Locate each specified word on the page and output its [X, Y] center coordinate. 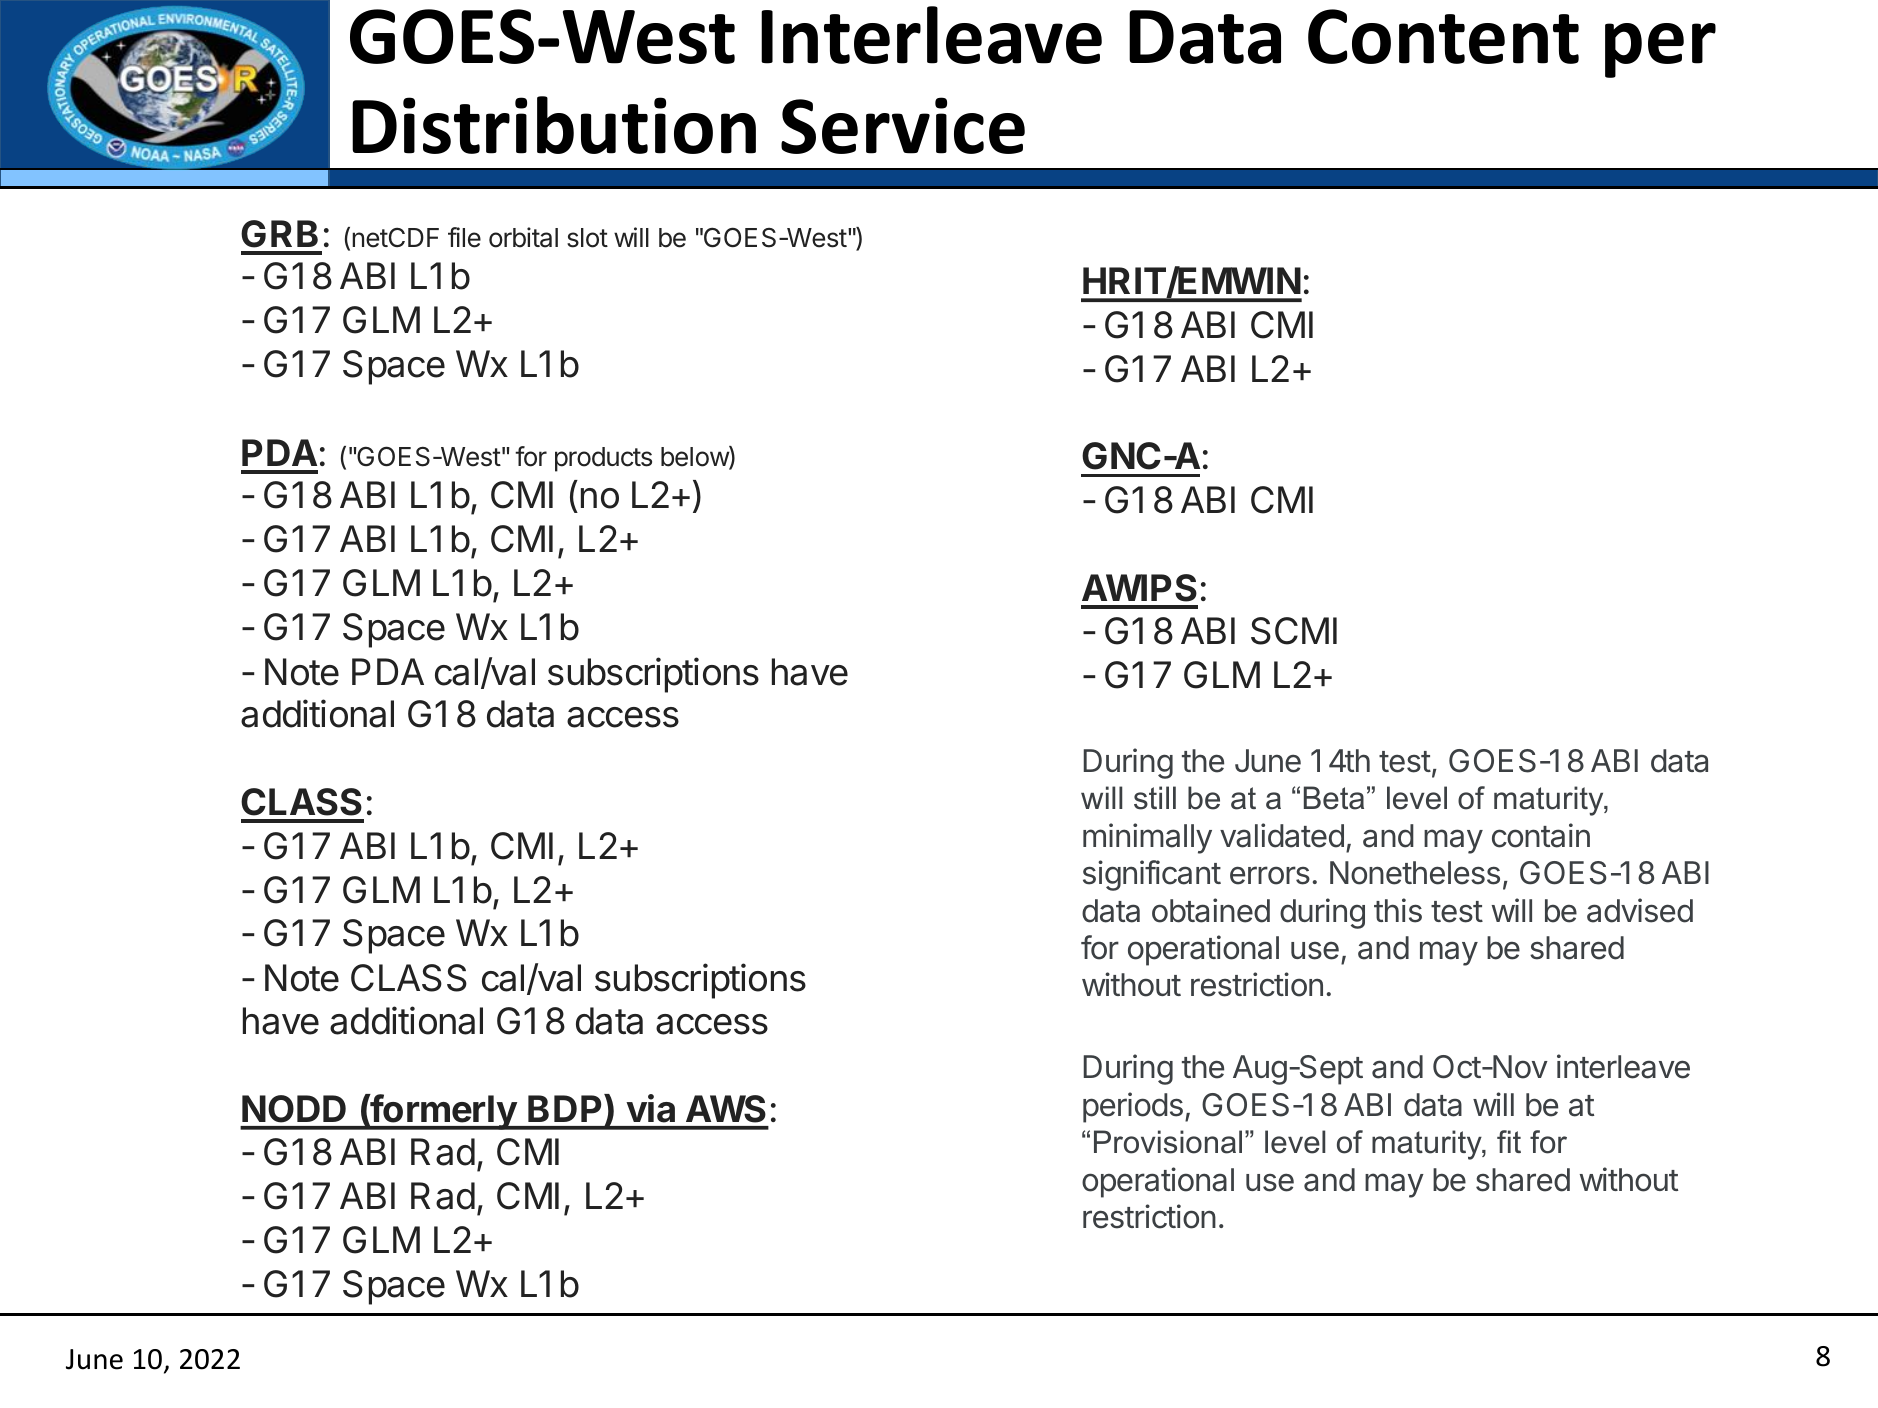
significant [1152, 875]
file [464, 237]
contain [1541, 835]
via [651, 1108]
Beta [1334, 798]
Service [903, 125]
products [603, 459]
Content [1443, 36]
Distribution [554, 125]
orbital [523, 237]
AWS [726, 1109]
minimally [1147, 838]
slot [587, 238]
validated [1282, 835]
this [1398, 910]
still [1155, 798]
